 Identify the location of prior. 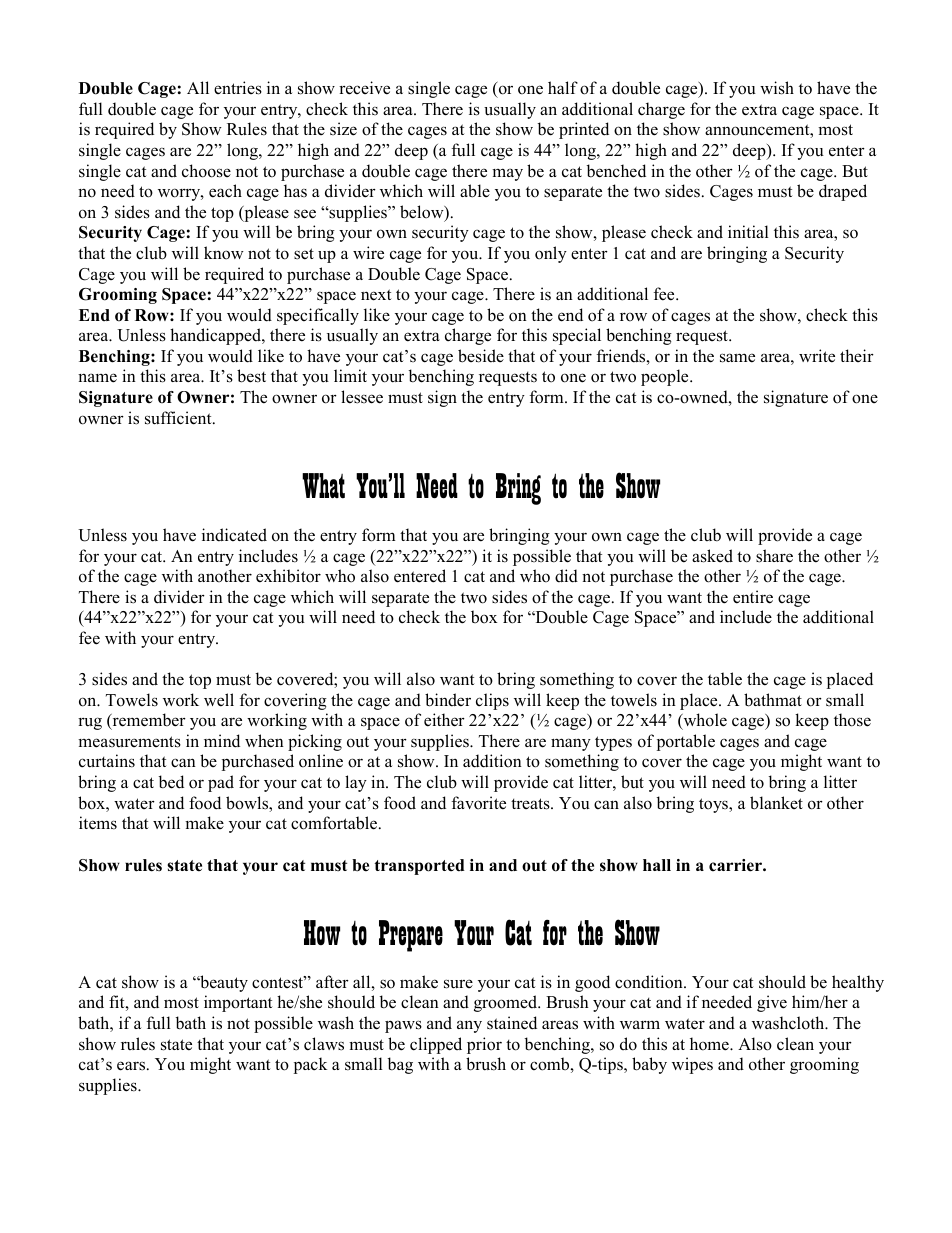
(484, 1045).
